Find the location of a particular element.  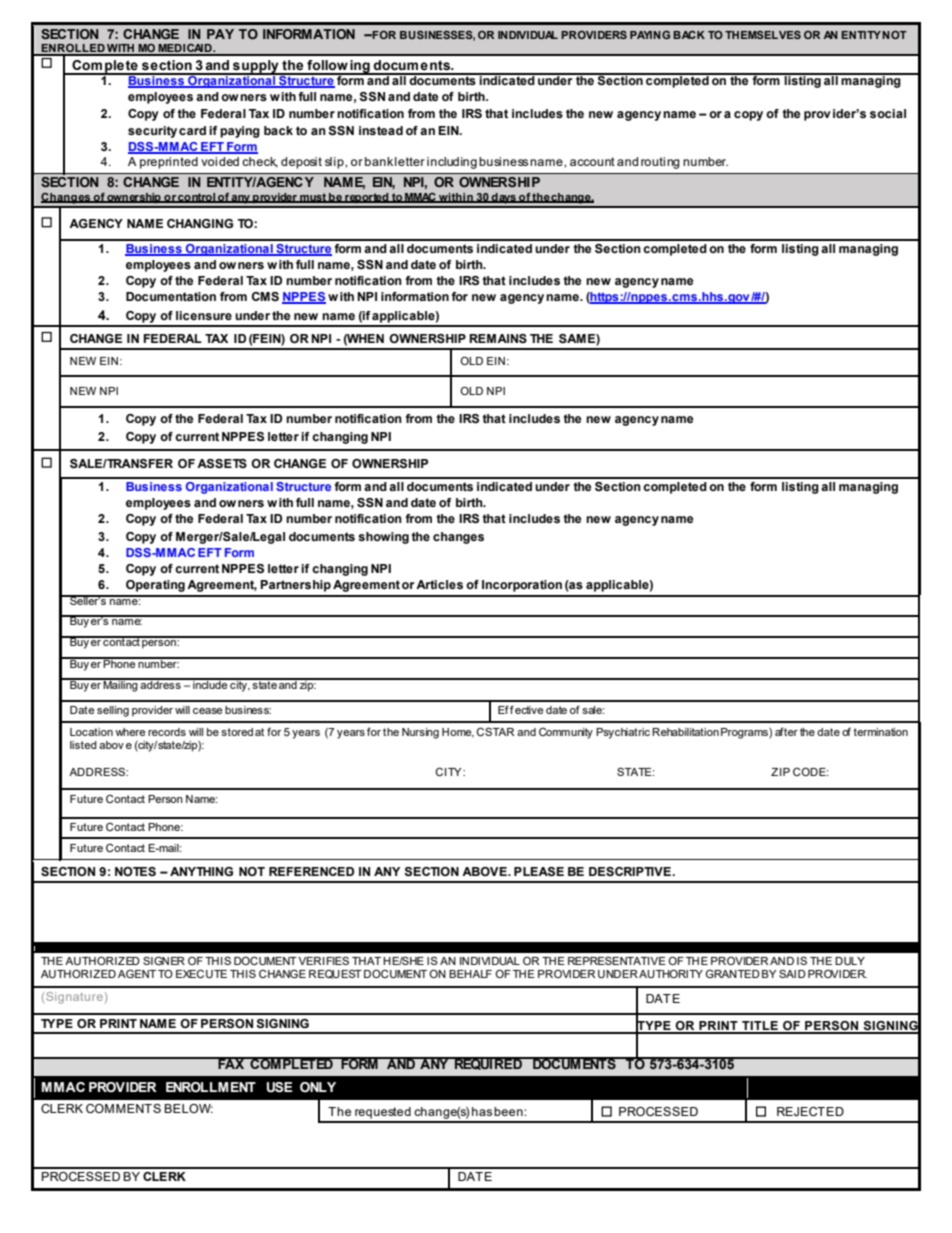

THEMSELVES is located at coordinates (763, 35).
